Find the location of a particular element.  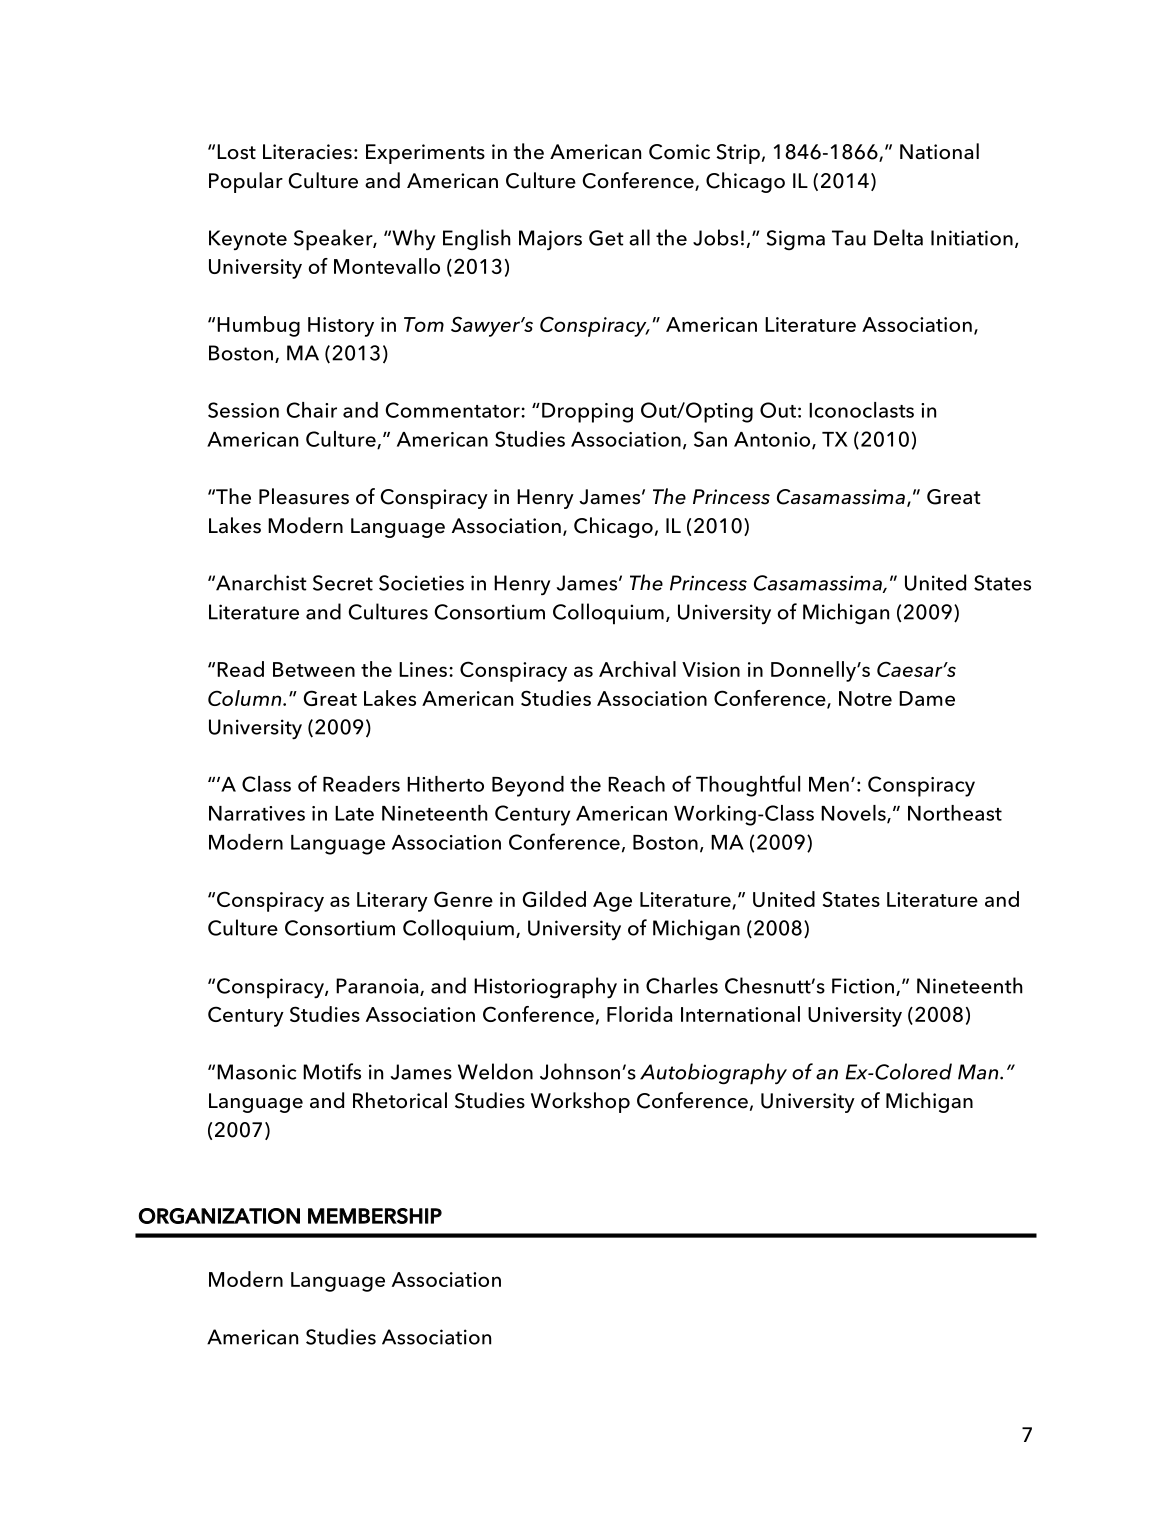

Notre is located at coordinates (865, 698).
